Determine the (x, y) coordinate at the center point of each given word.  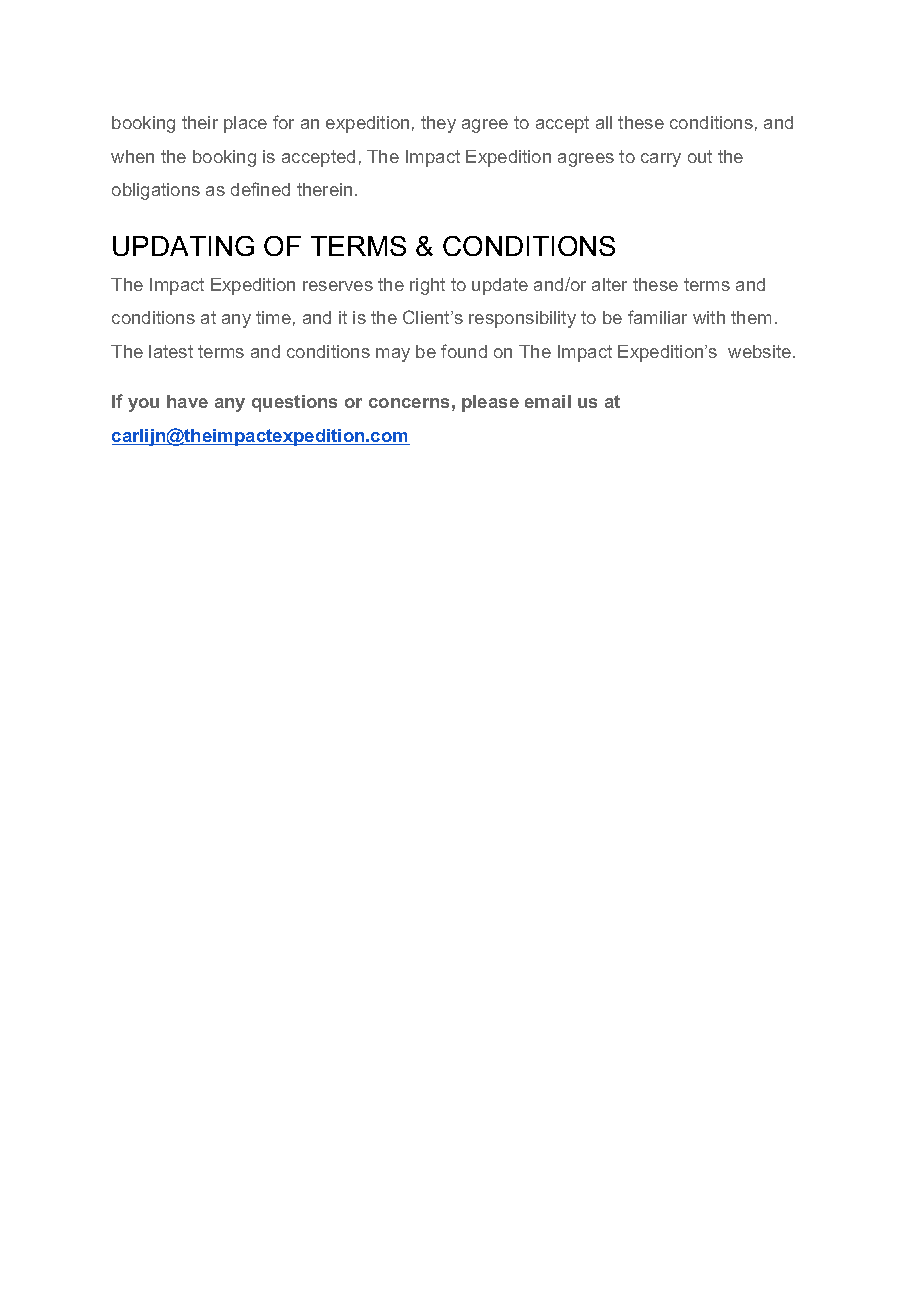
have (187, 401)
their (200, 122)
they (438, 124)
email (548, 401)
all (604, 122)
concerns (409, 403)
